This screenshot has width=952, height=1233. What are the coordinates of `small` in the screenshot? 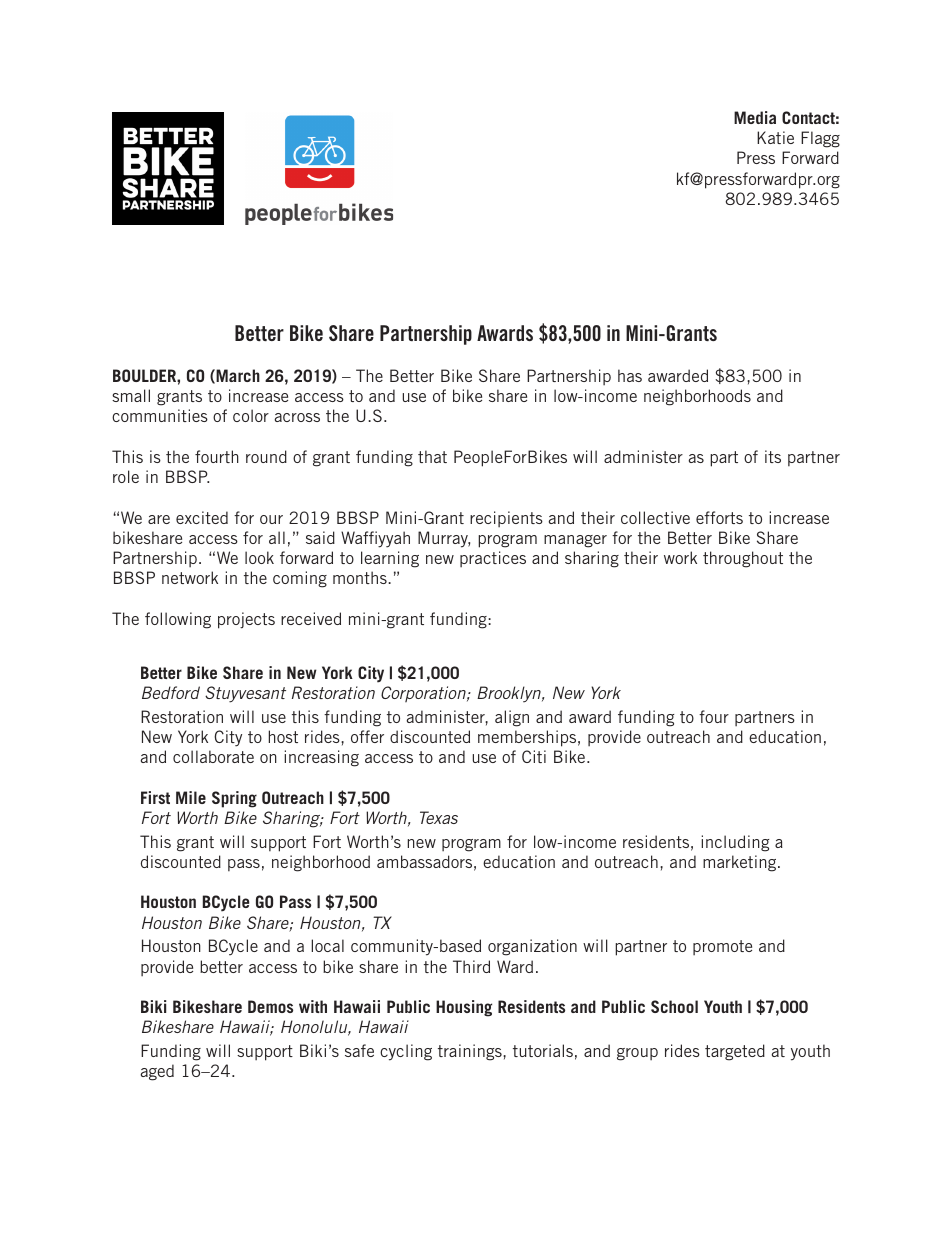 It's located at (131, 395).
